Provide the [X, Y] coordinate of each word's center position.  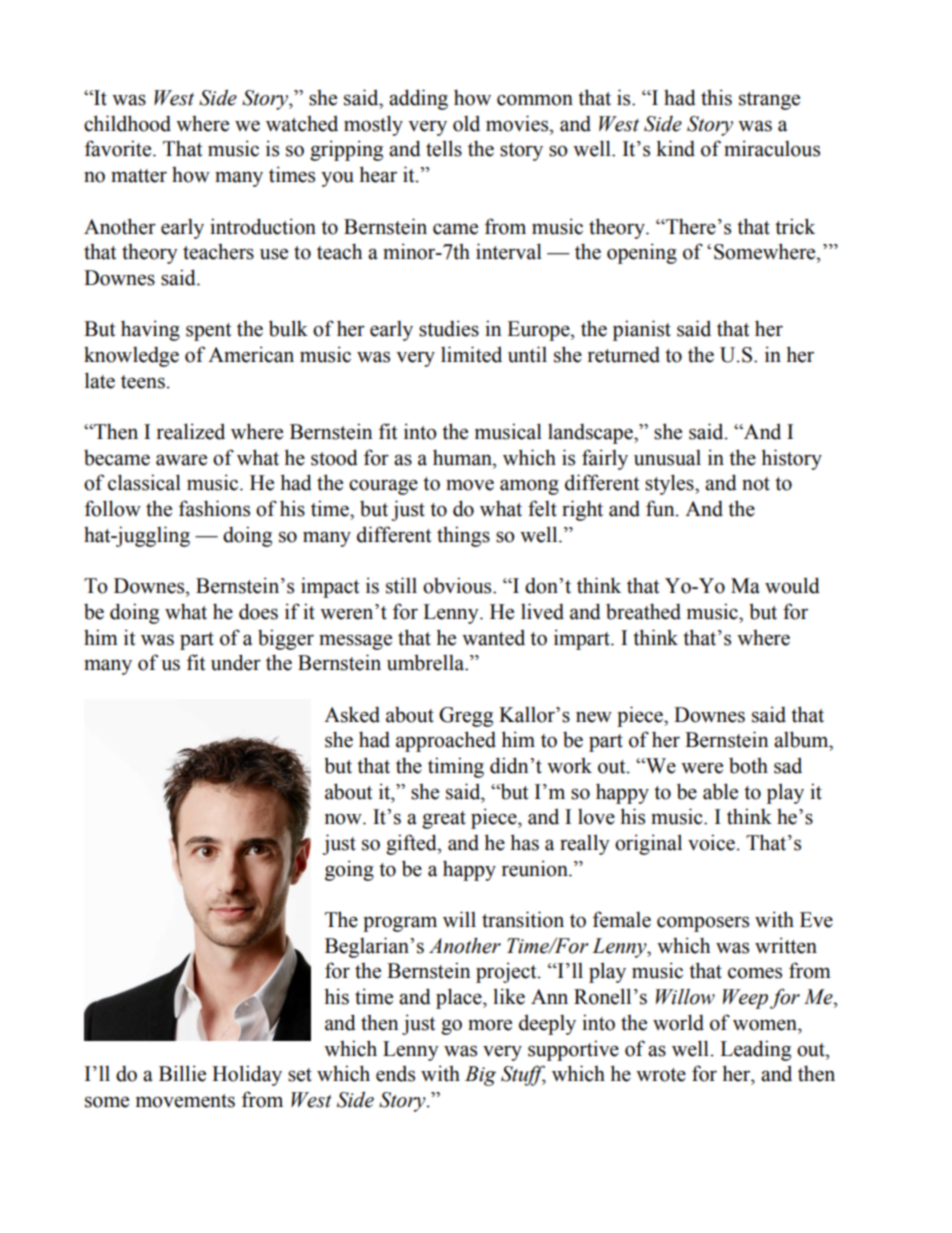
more [490, 1025]
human [463, 457]
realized [191, 431]
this [716, 97]
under [236, 662]
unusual [667, 457]
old [466, 123]
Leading [755, 1050]
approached [446, 741]
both [748, 765]
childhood [127, 123]
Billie [182, 1073]
